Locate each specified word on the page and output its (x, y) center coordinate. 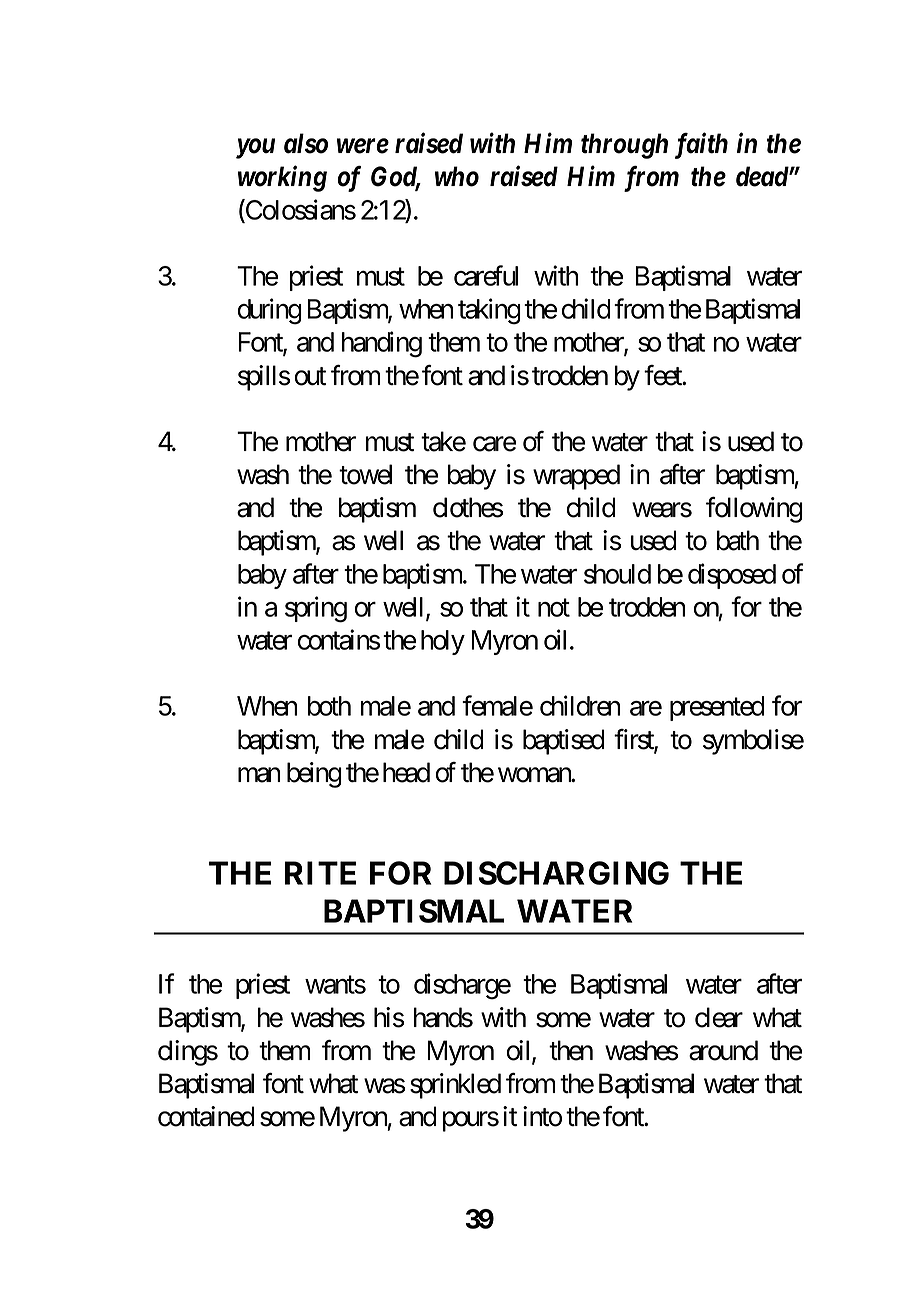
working (282, 178)
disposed (732, 576)
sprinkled (455, 1086)
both (329, 706)
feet (664, 375)
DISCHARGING (556, 873)
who (457, 176)
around (723, 1050)
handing (382, 344)
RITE (320, 873)
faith (701, 145)
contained (206, 1116)
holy (443, 642)
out (310, 376)
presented (717, 708)
